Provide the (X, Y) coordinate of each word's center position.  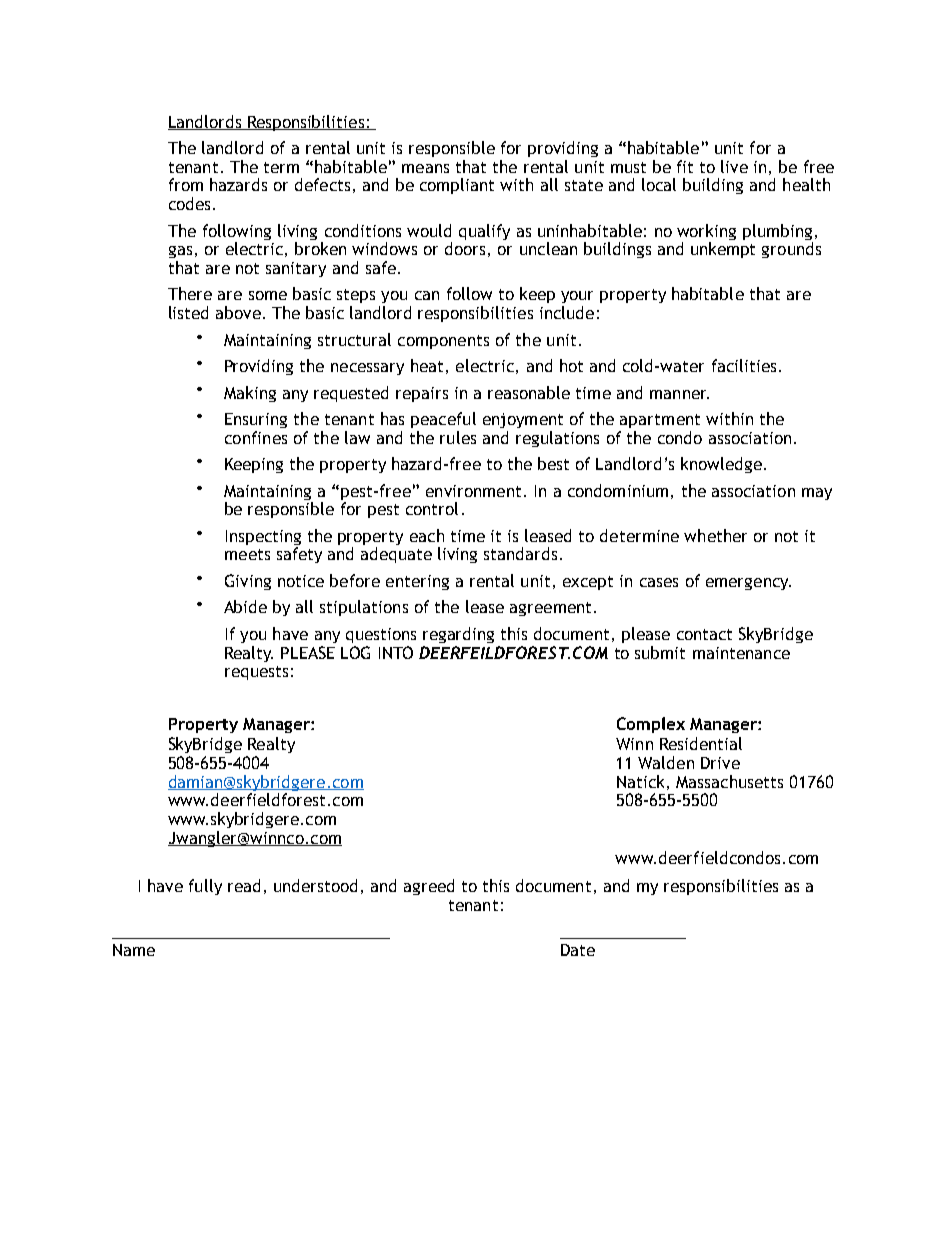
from (186, 184)
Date (578, 950)
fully (205, 887)
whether (715, 535)
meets (247, 554)
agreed (429, 887)
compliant (457, 186)
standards (520, 553)
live (734, 166)
